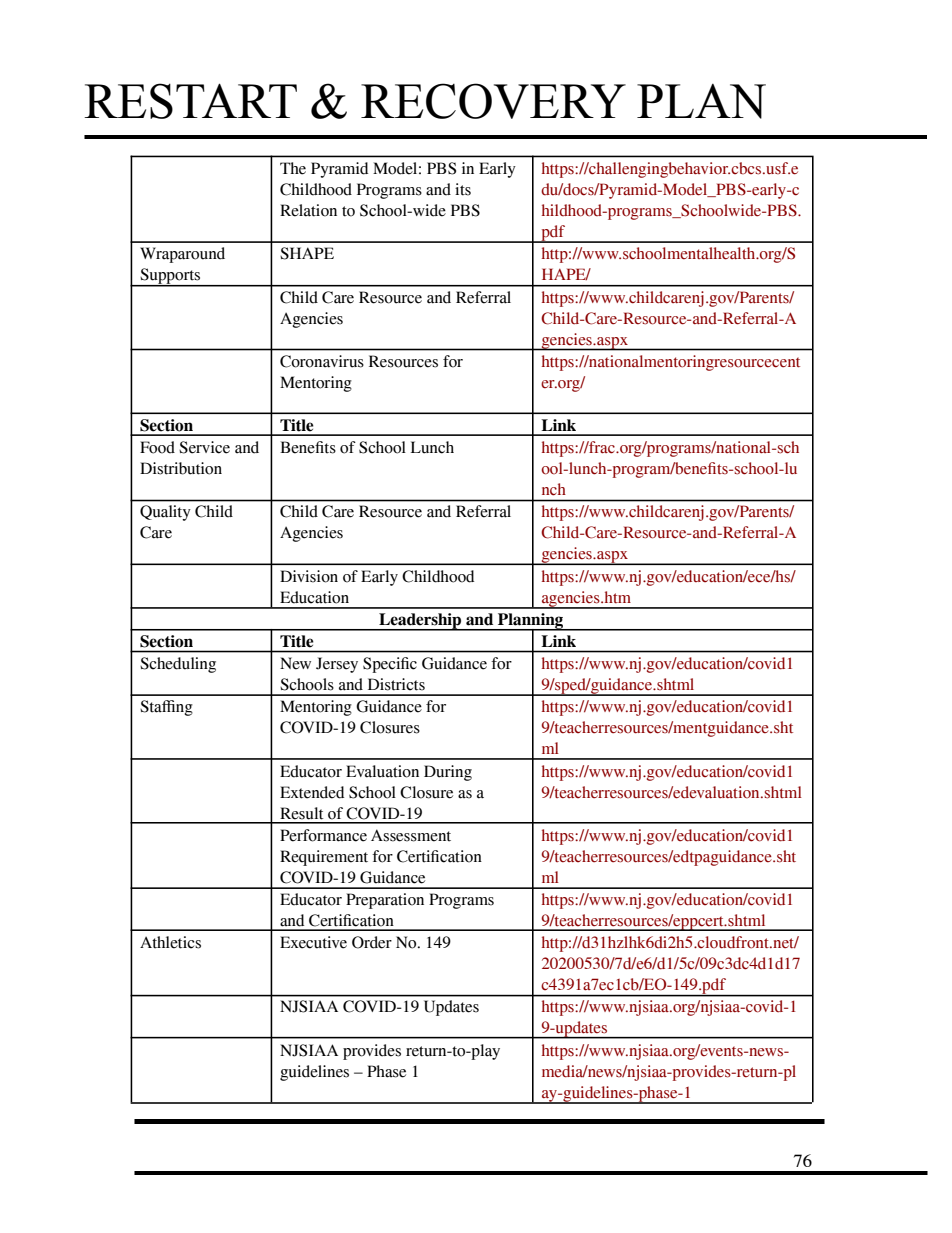  Describe the element at coordinates (293, 168) in the screenshot. I see `The` at that location.
